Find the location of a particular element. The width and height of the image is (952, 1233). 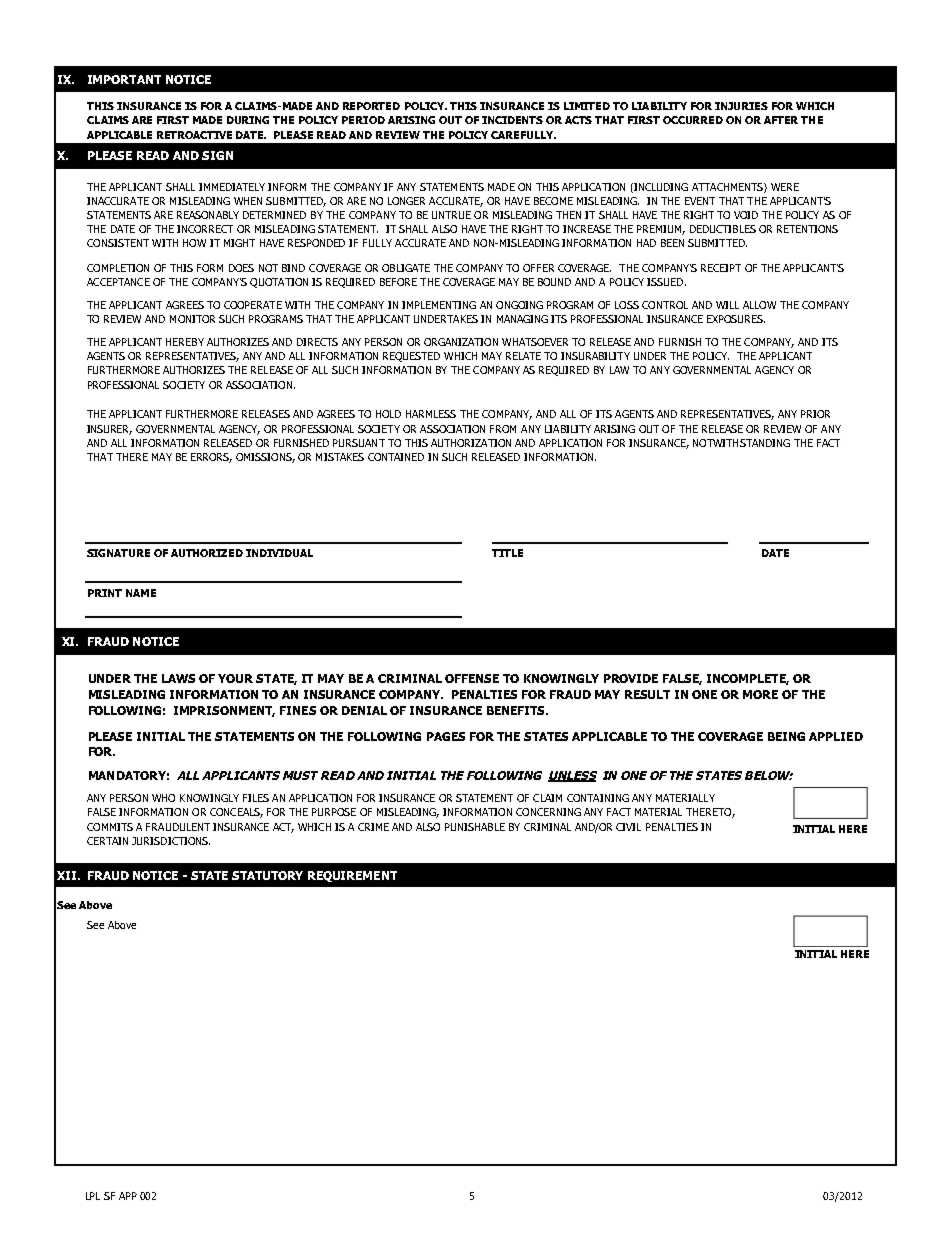

JURISDICTIONS is located at coordinates (171, 841).
